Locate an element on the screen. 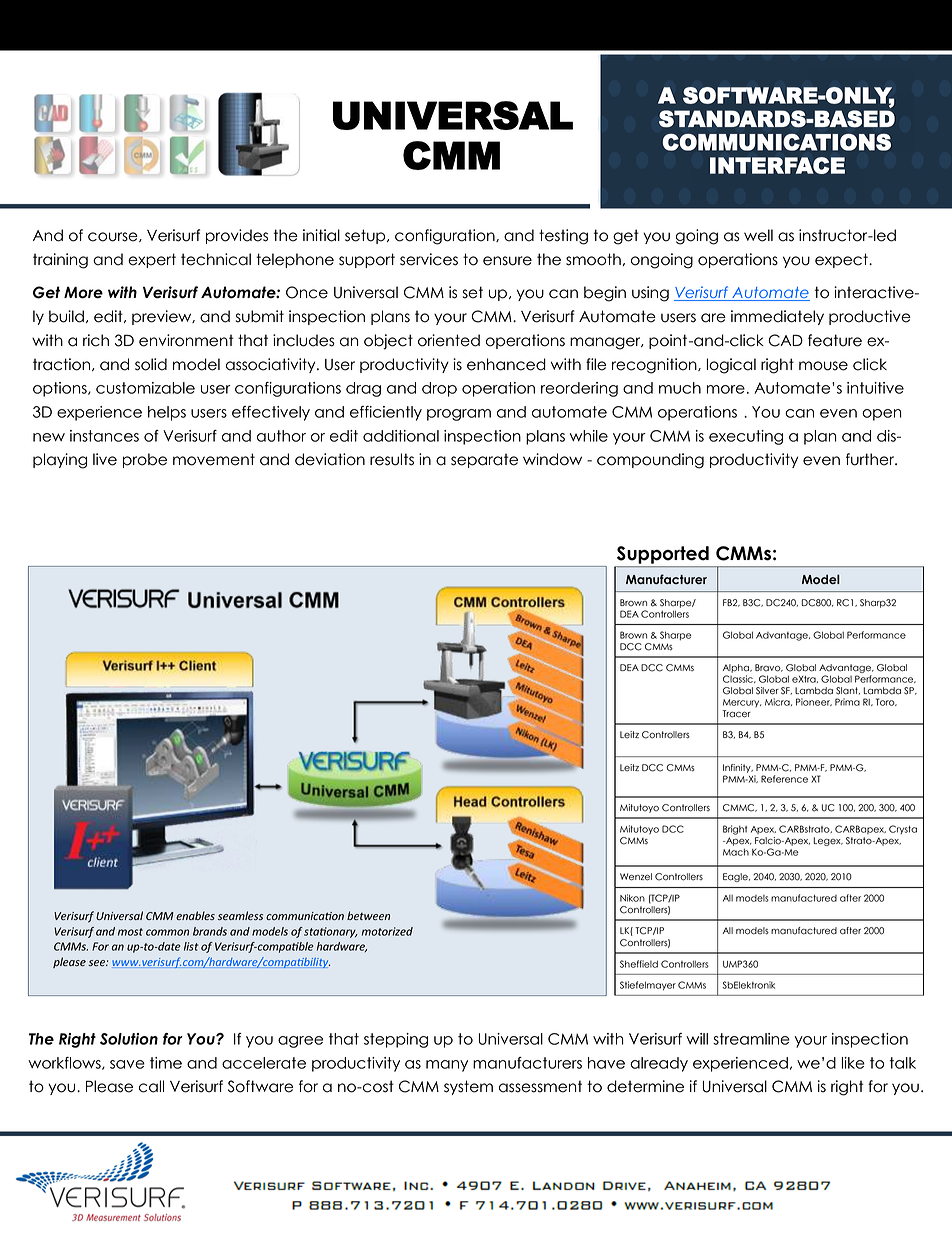  separate is located at coordinates (484, 460).
